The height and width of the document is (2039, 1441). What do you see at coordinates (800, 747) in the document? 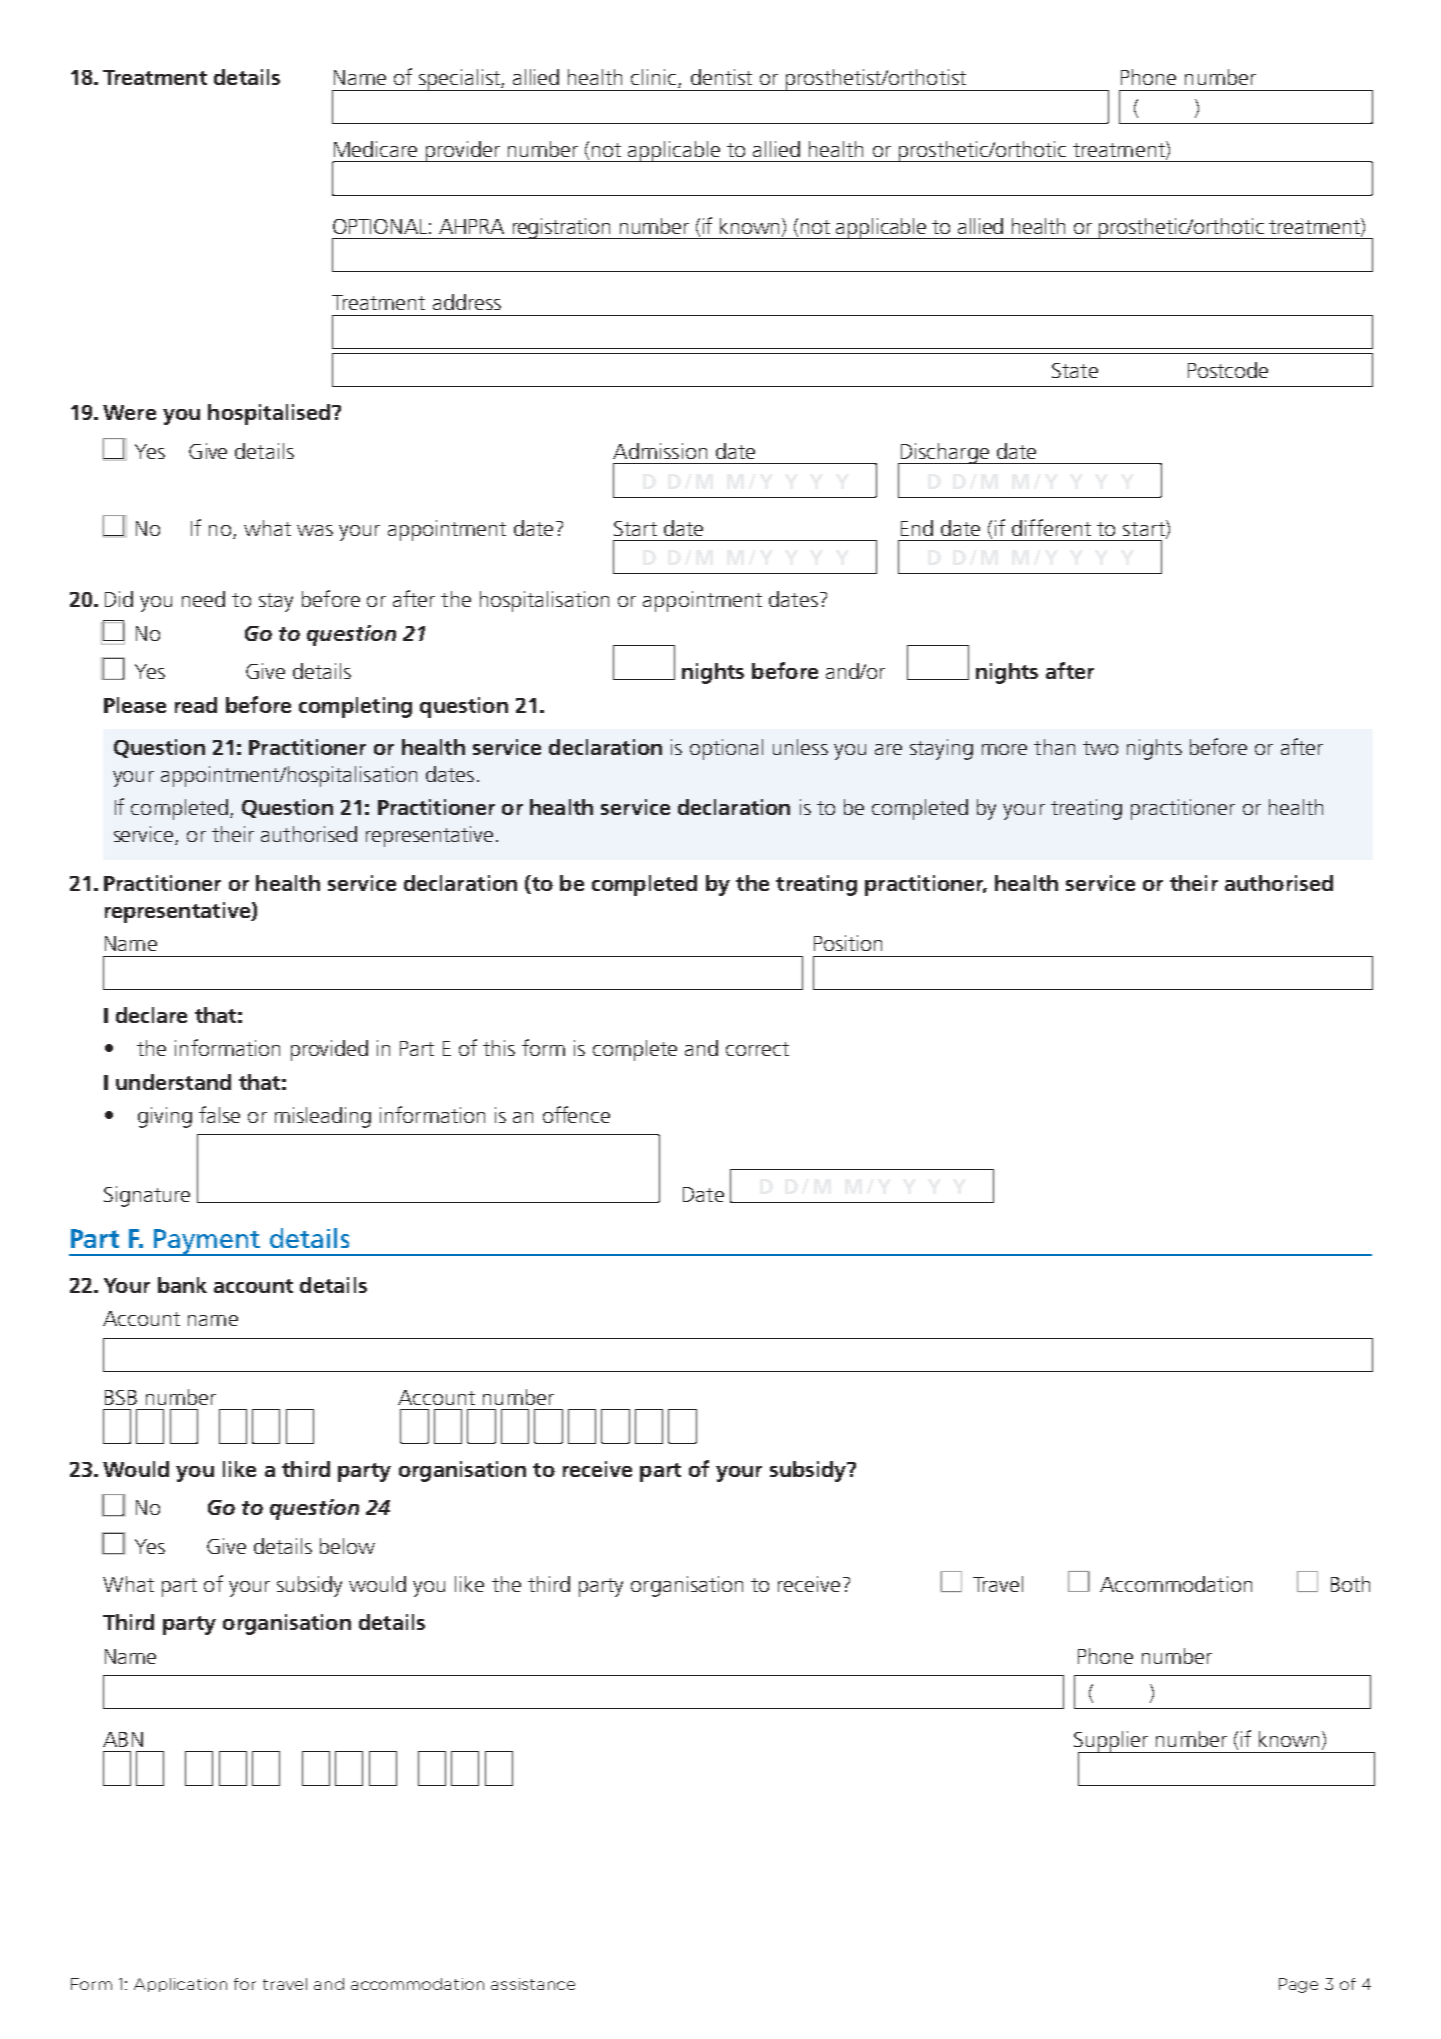
I see `unless` at bounding box center [800, 747].
